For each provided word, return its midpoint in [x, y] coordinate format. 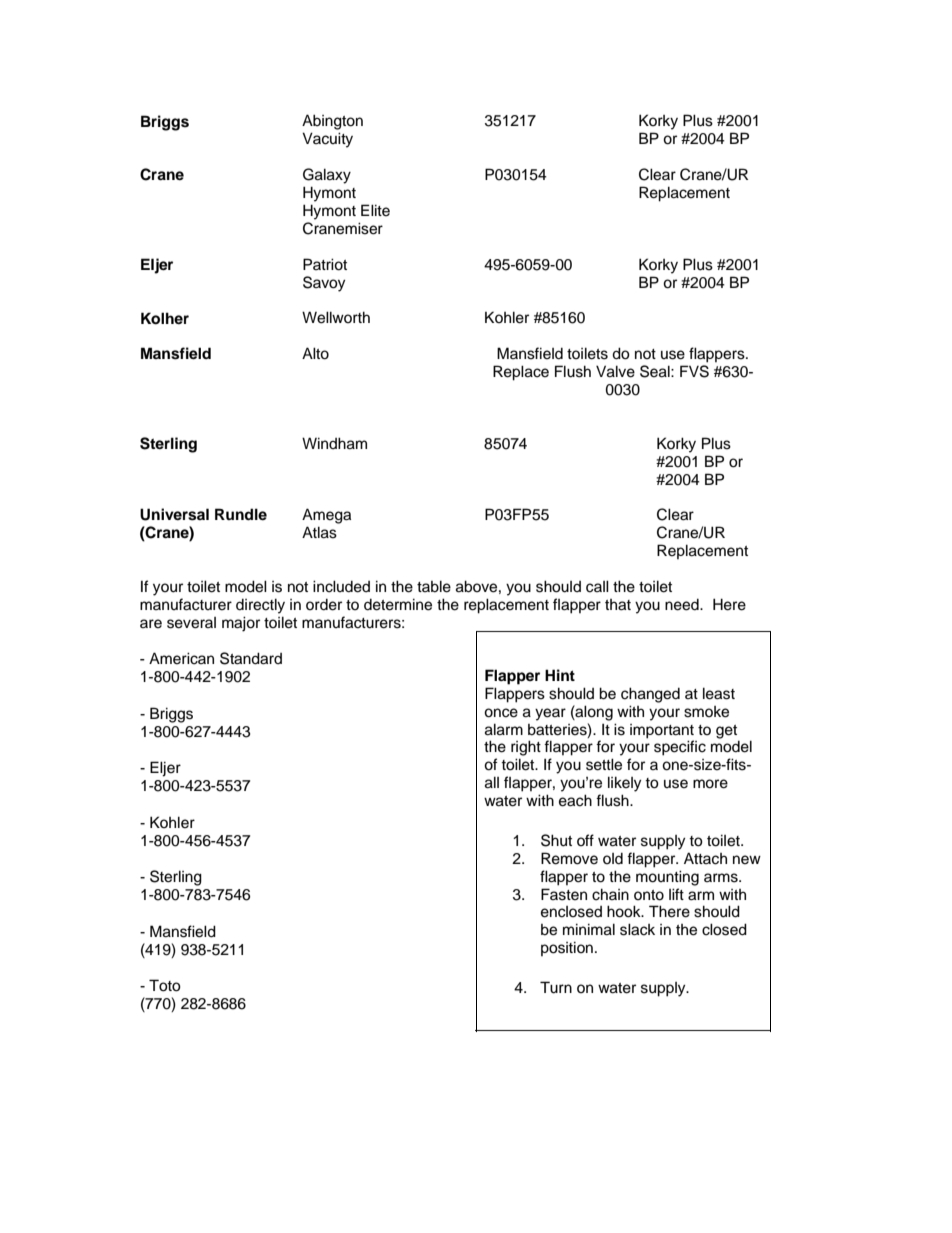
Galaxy [327, 176]
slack [637, 929]
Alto [315, 353]
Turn [556, 987]
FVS [694, 371]
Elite [375, 210]
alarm [504, 729]
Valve [615, 371]
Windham [334, 443]
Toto [165, 985]
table [434, 586]
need [683, 605]
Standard [251, 658]
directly [260, 606]
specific [680, 748]
